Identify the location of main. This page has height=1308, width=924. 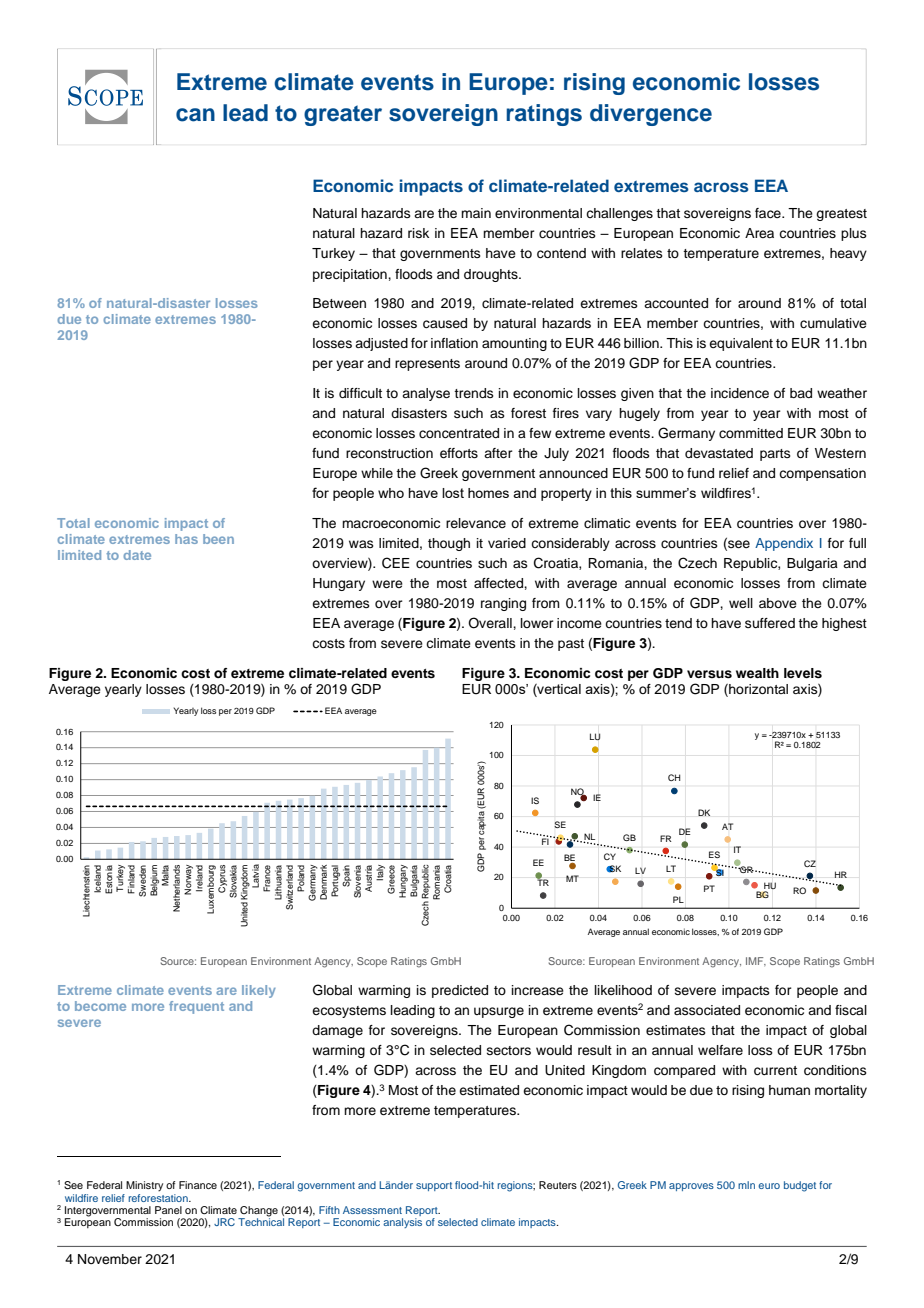
(476, 213).
